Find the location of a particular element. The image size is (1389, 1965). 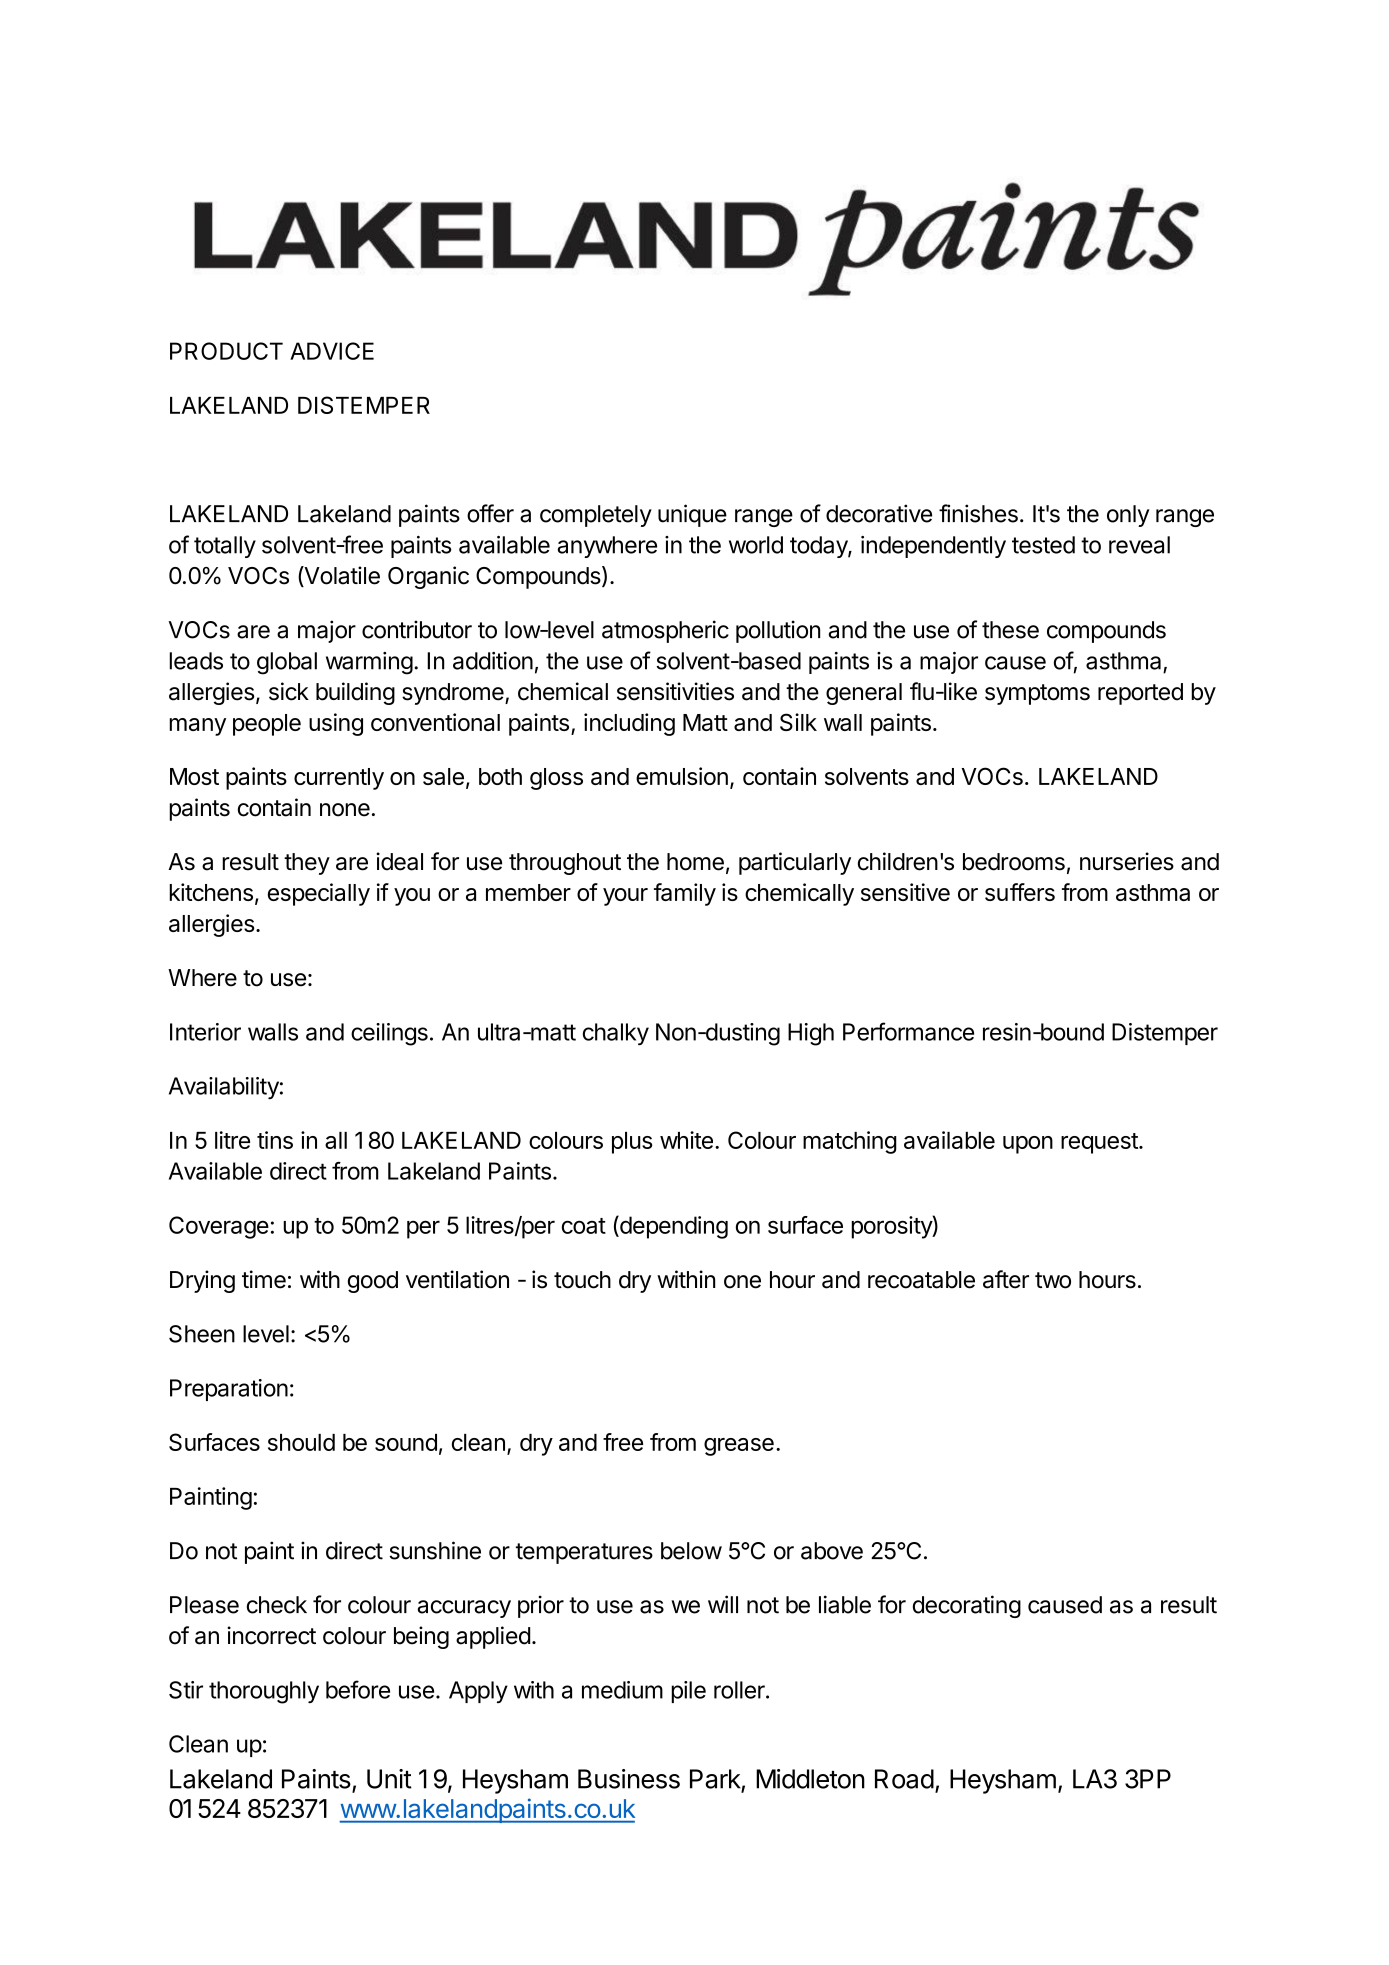

thoroughly is located at coordinates (264, 1692).
